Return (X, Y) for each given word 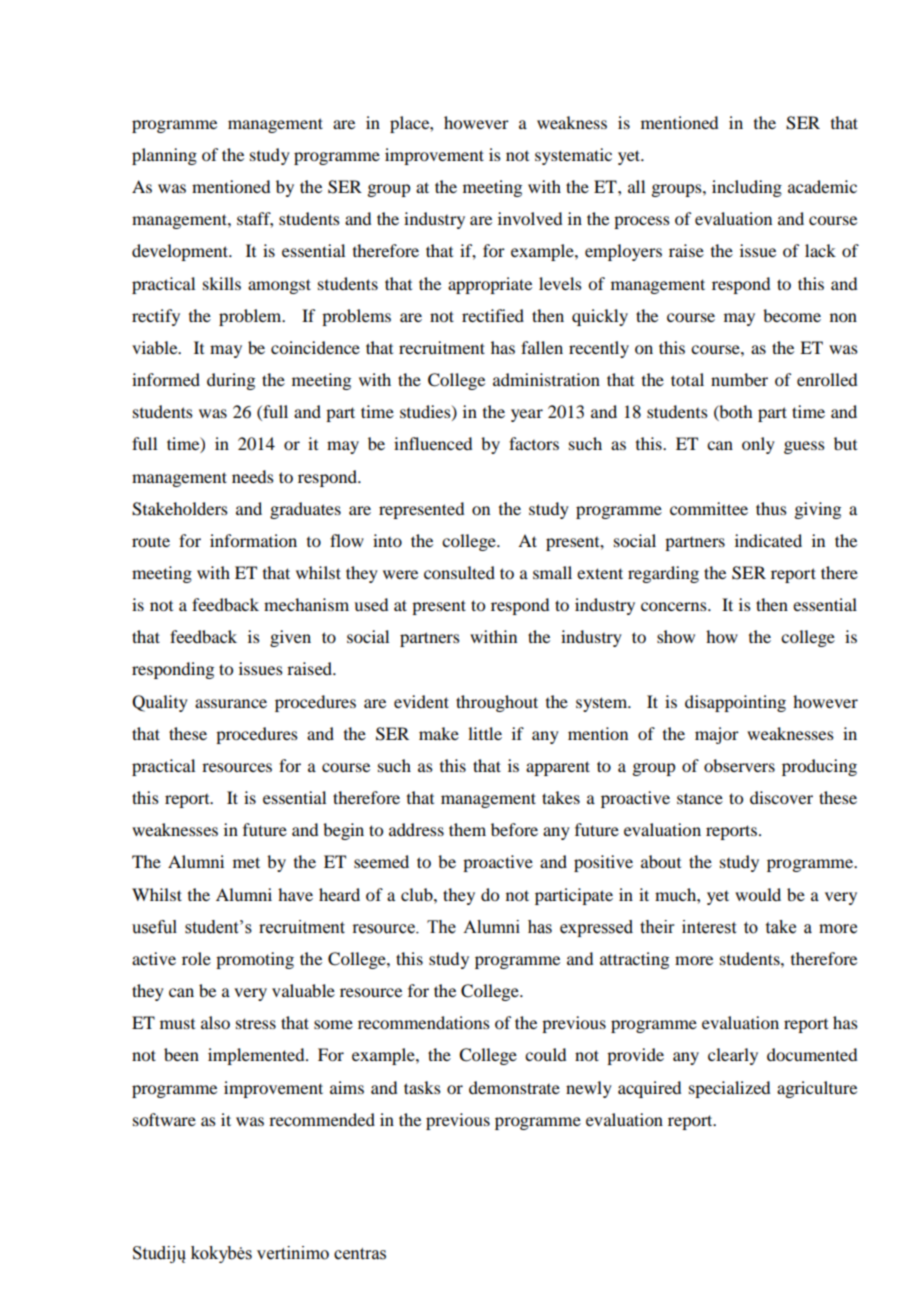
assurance (231, 703)
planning (164, 156)
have (295, 894)
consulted (459, 572)
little (485, 733)
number (739, 379)
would (758, 894)
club (418, 894)
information (253, 540)
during (231, 381)
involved (530, 218)
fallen (542, 347)
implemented (257, 1056)
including (747, 188)
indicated (768, 540)
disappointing (735, 703)
